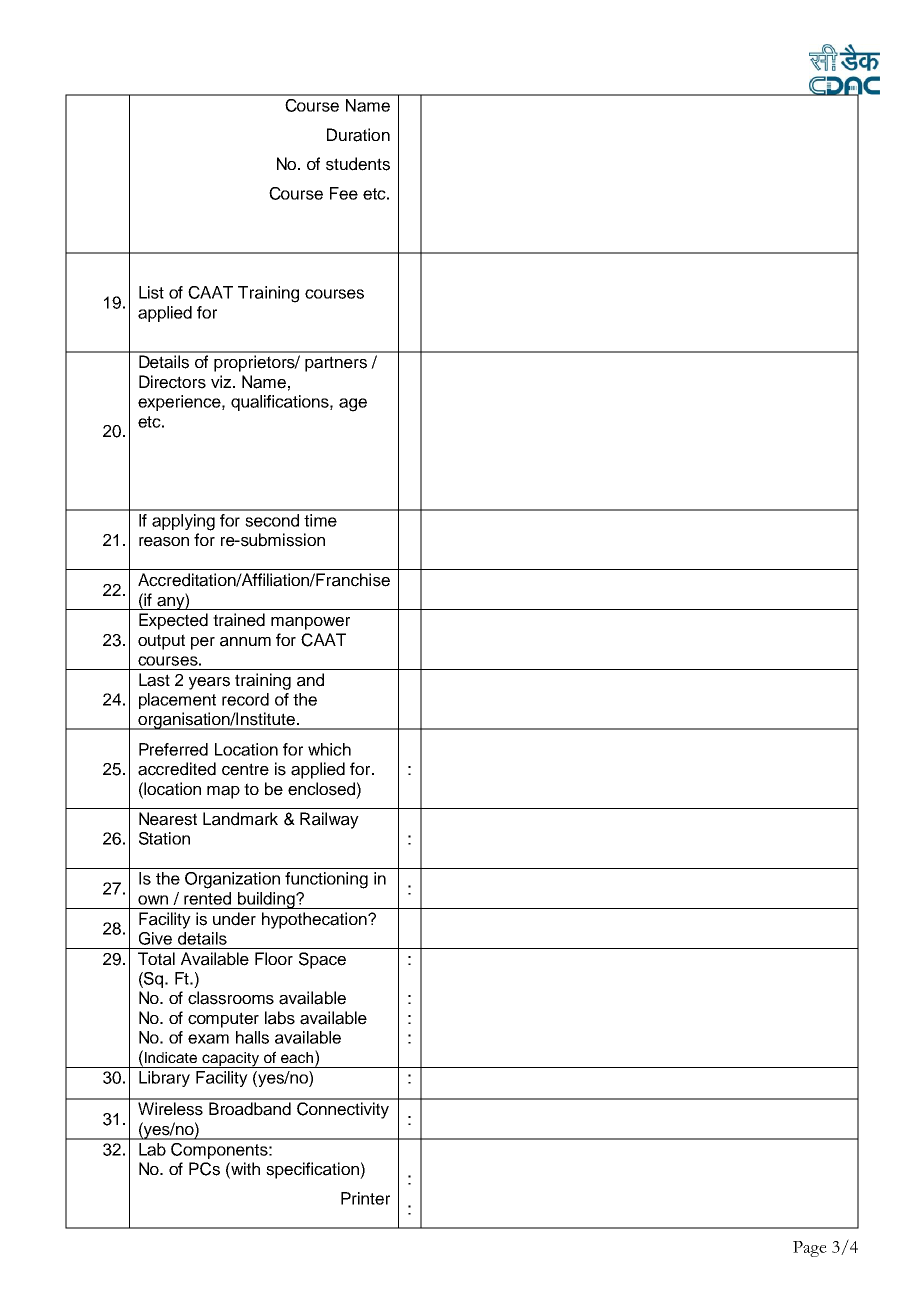 The height and width of the document is (1308, 924). Describe the element at coordinates (810, 1249) in the document. I see `Page` at that location.
